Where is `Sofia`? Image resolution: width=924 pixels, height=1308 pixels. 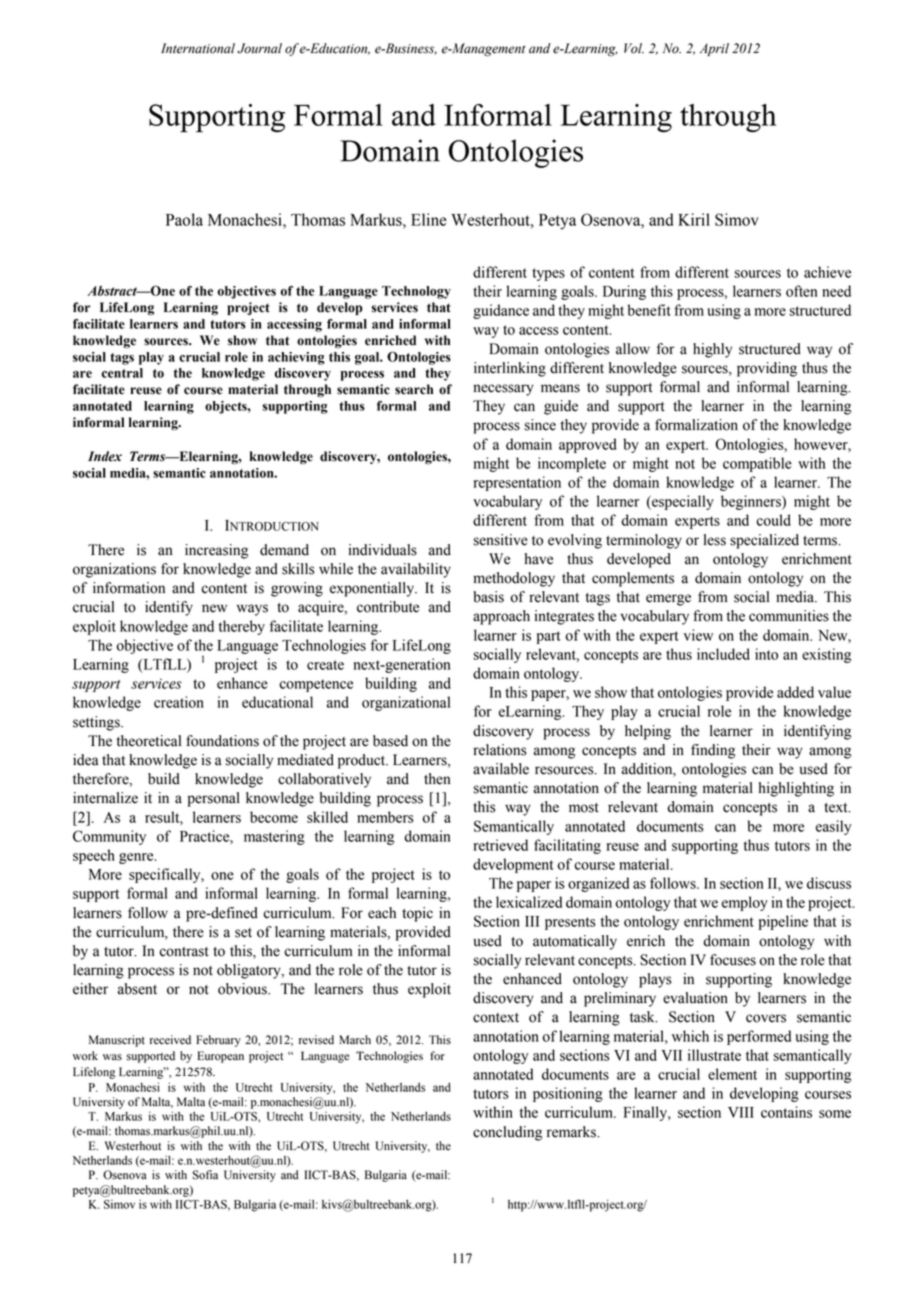
Sofia is located at coordinates (205, 1175).
